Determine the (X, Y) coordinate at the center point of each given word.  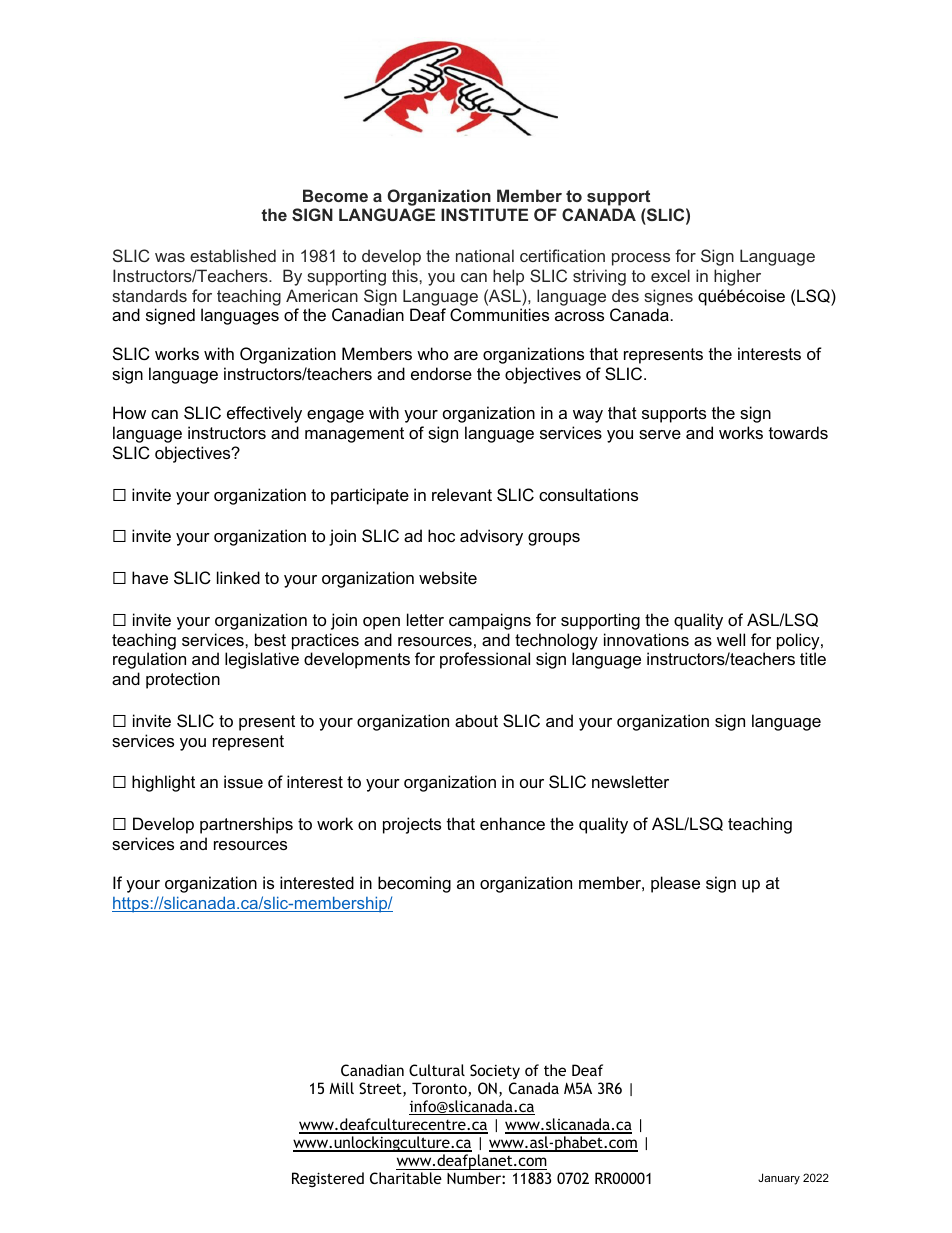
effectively (264, 414)
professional (485, 660)
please (675, 884)
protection (183, 680)
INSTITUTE (484, 214)
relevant (462, 494)
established (233, 255)
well (731, 639)
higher (737, 277)
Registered (328, 1179)
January (779, 1179)
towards (798, 432)
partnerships (246, 825)
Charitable (406, 1178)
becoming (414, 884)
